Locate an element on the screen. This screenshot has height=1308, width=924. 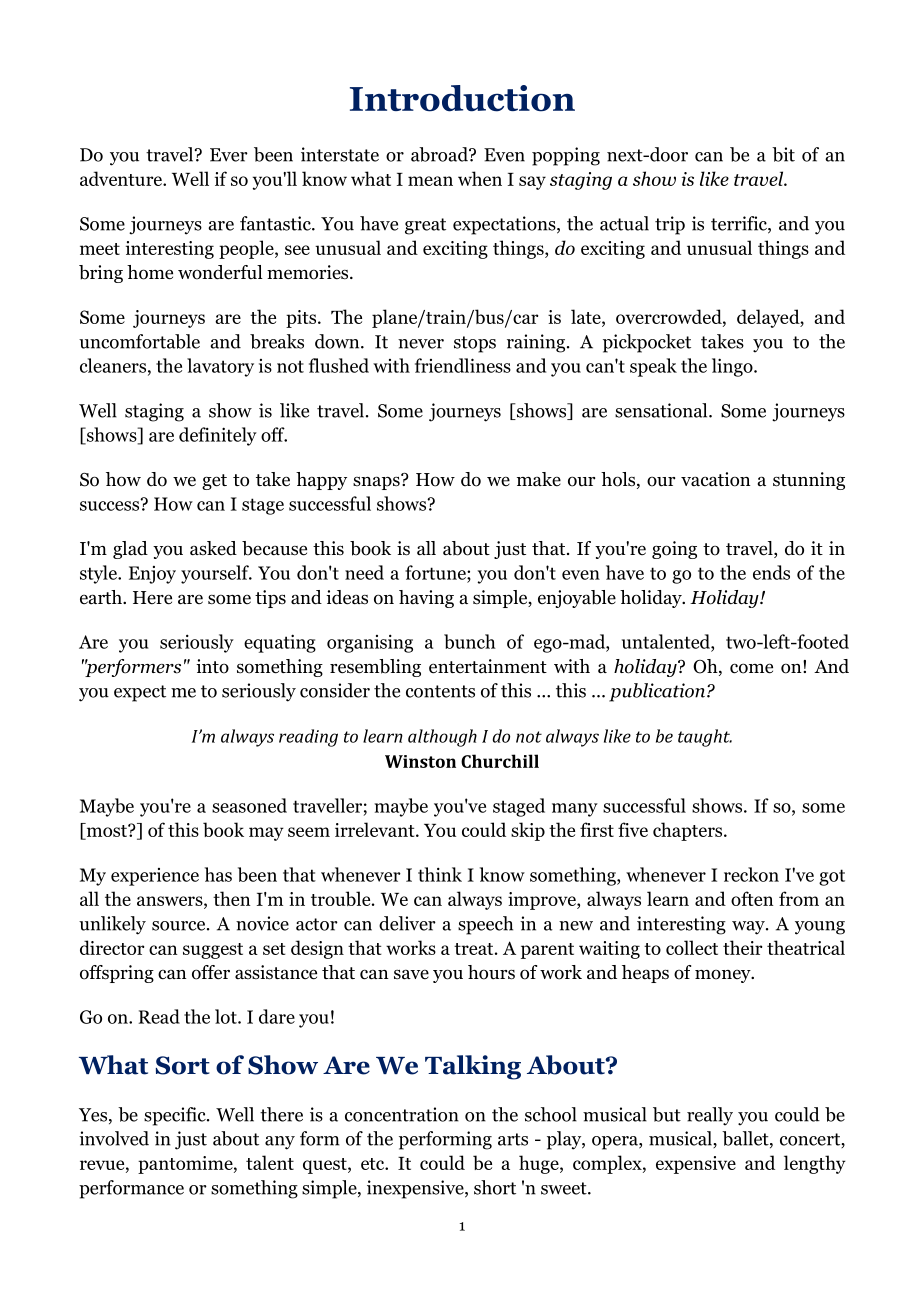
adventure is located at coordinates (122, 178).
